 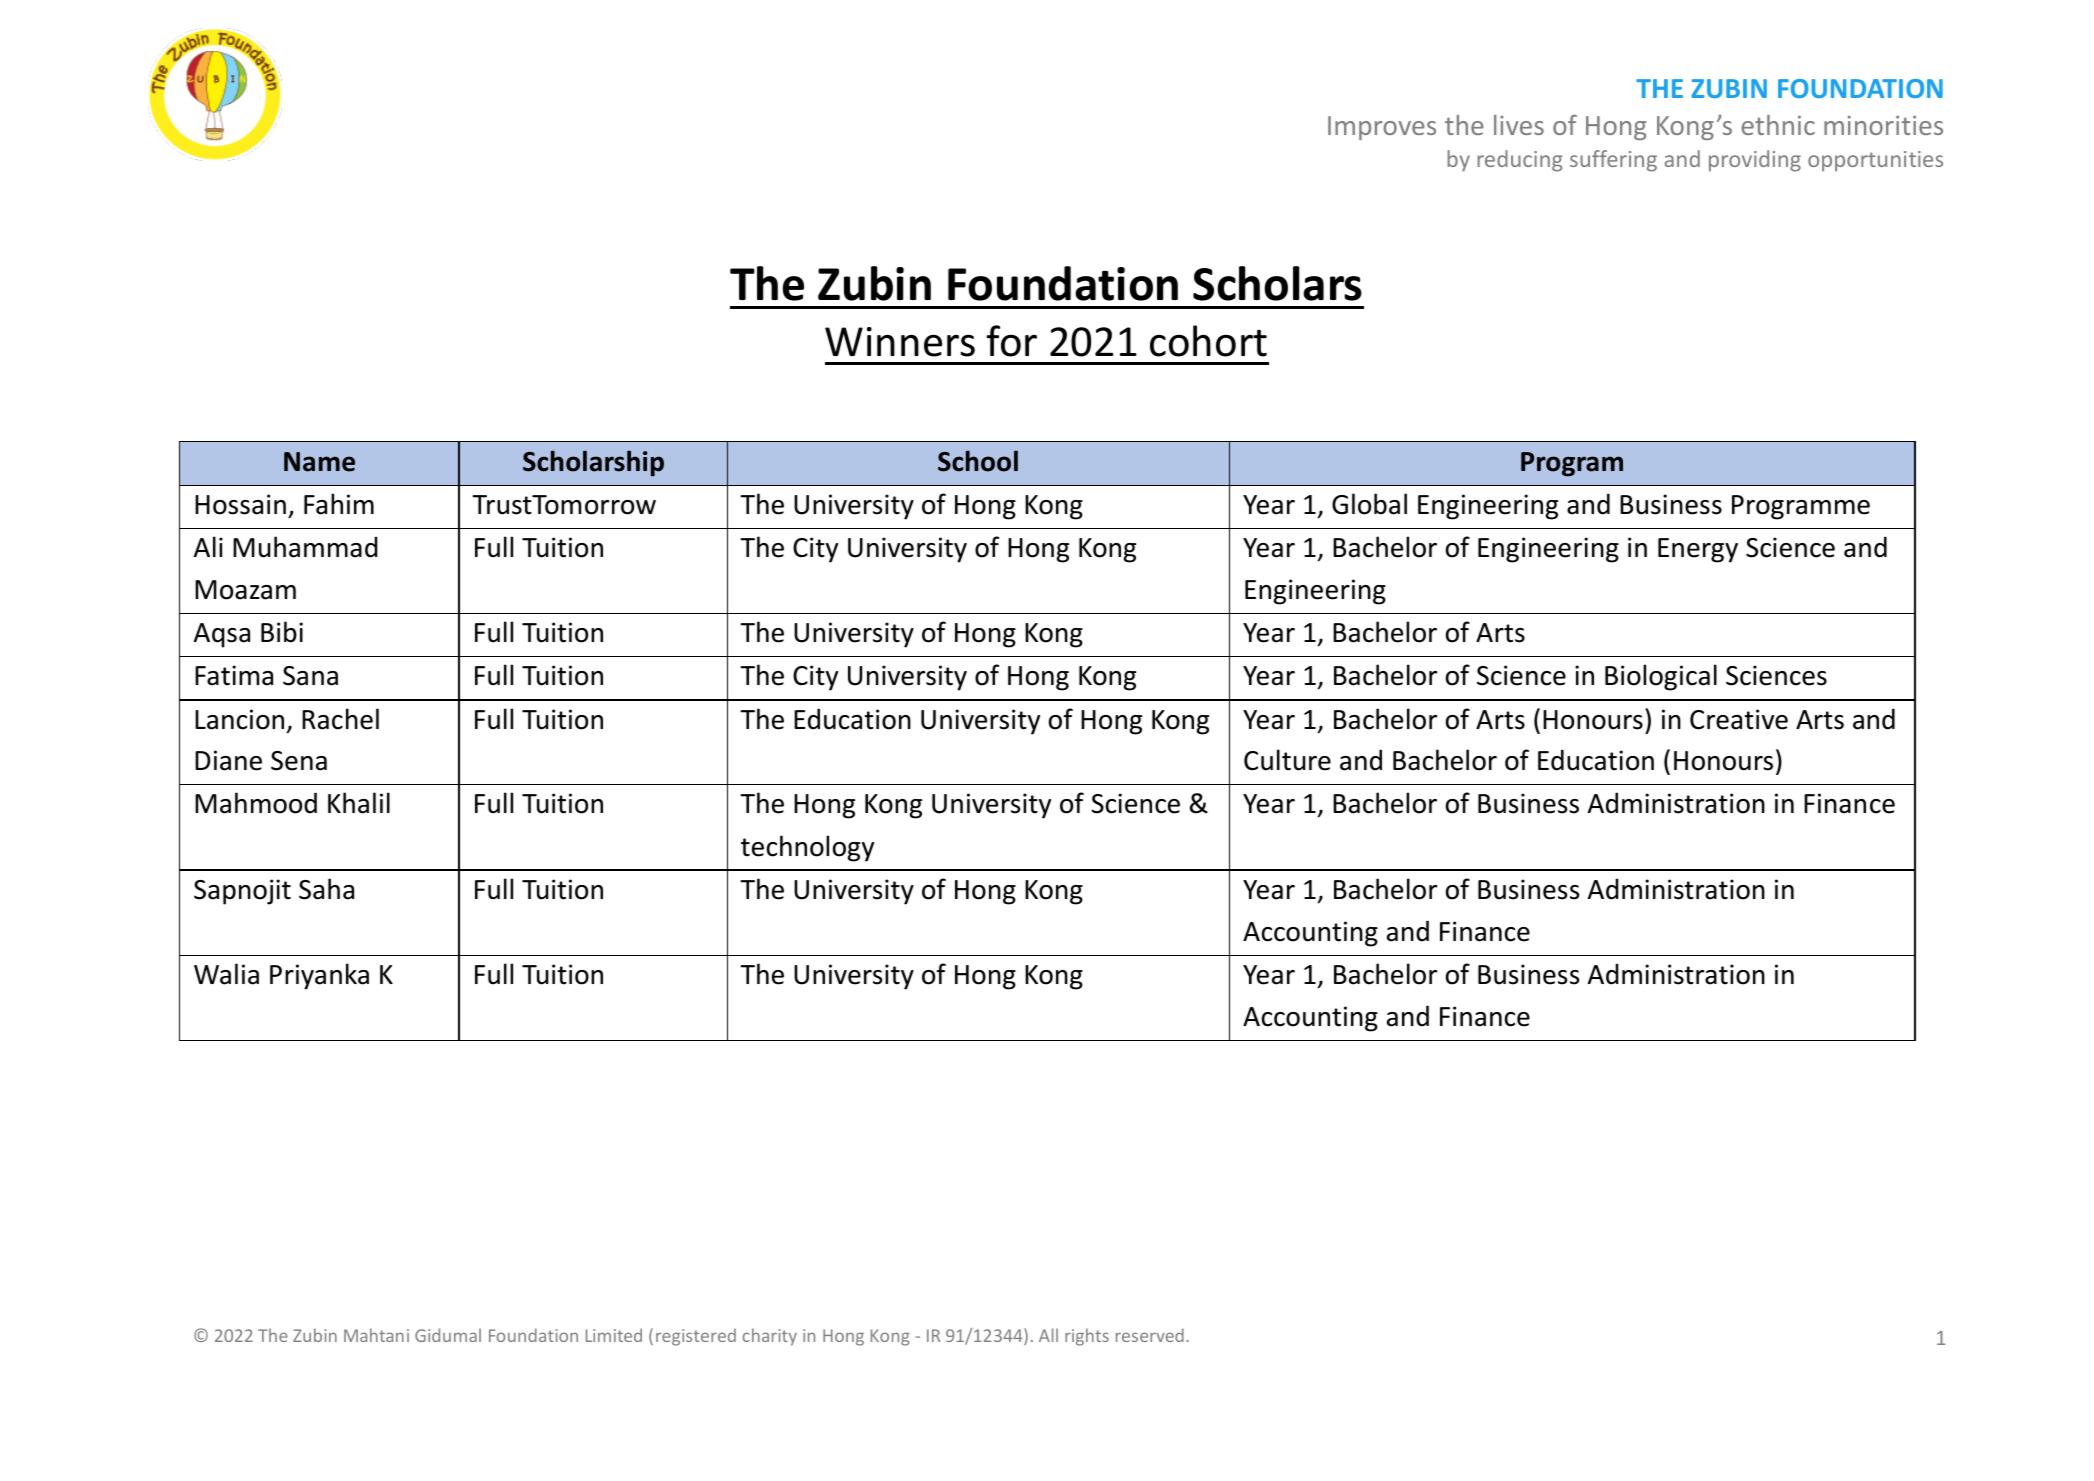 What do you see at coordinates (340, 719) in the image?
I see `Rachel` at bounding box center [340, 719].
